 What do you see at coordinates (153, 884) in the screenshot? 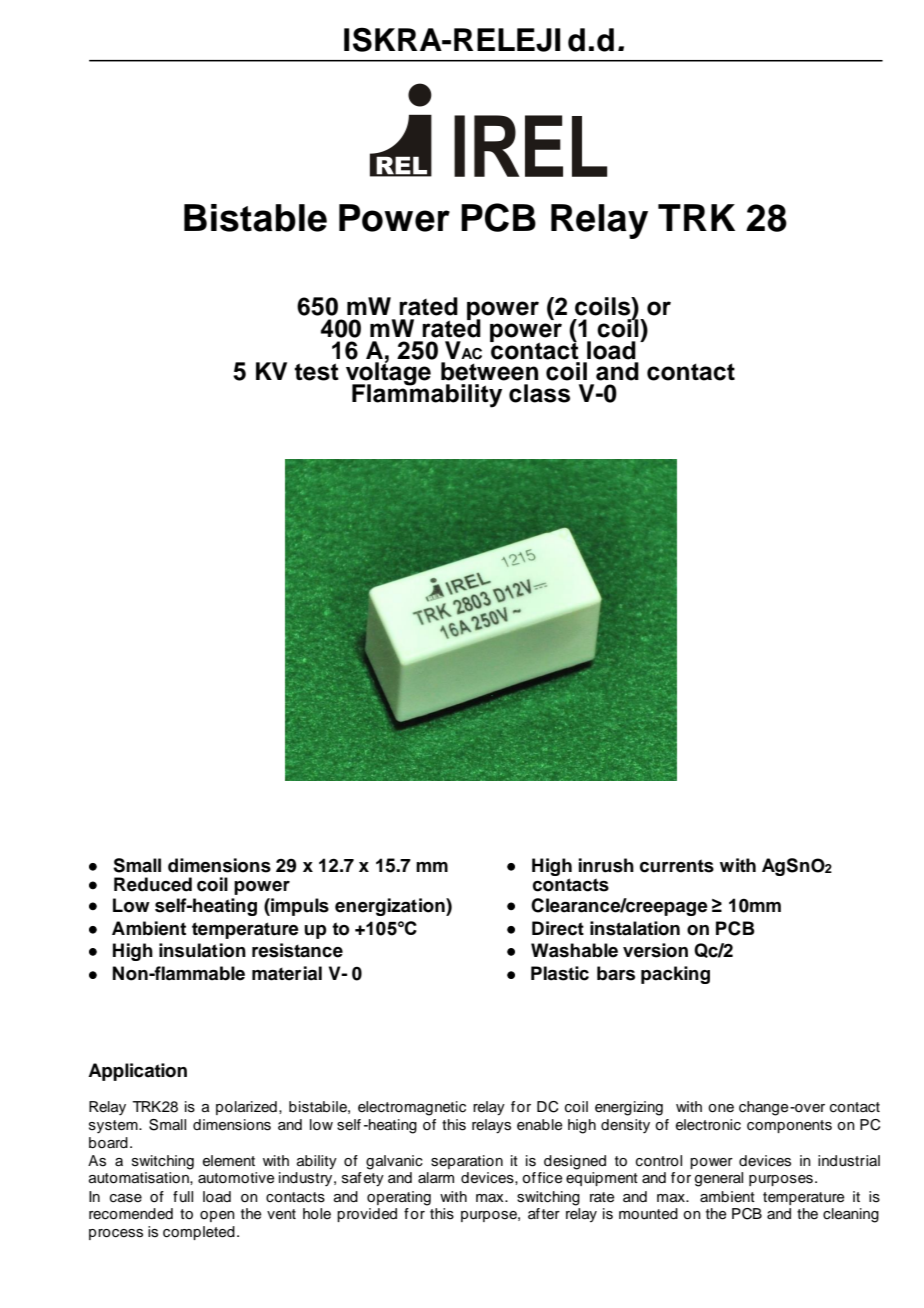
I see `Reduced` at bounding box center [153, 884].
